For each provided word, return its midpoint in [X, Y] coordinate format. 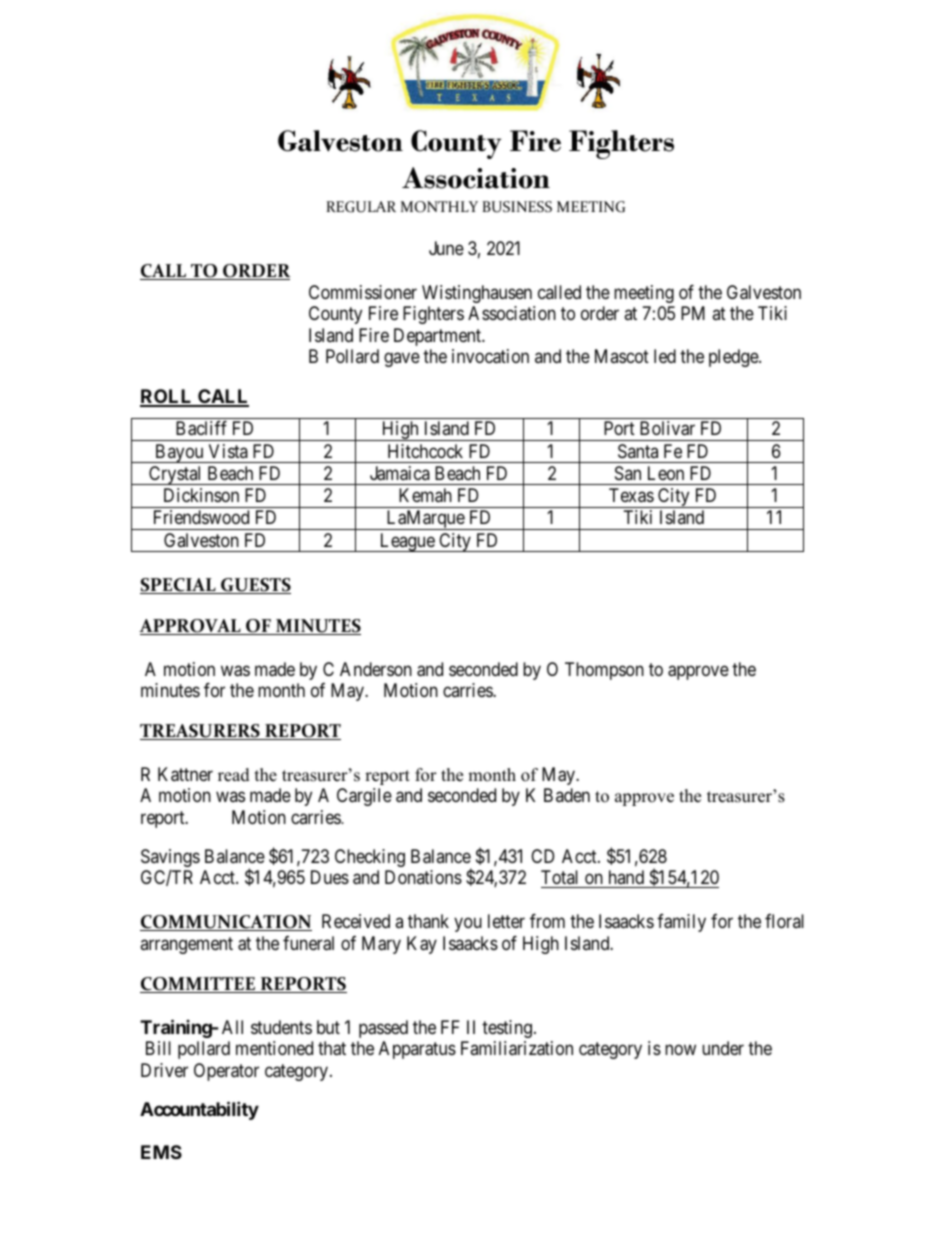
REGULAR [361, 207]
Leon [666, 473]
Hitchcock [425, 451]
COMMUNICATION [226, 923]
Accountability [199, 1110]
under [723, 1048]
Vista [228, 451]
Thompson [604, 671]
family [681, 923]
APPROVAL [191, 627]
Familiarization [517, 1048]
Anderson [376, 669]
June [446, 248]
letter [506, 921]
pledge [734, 358]
